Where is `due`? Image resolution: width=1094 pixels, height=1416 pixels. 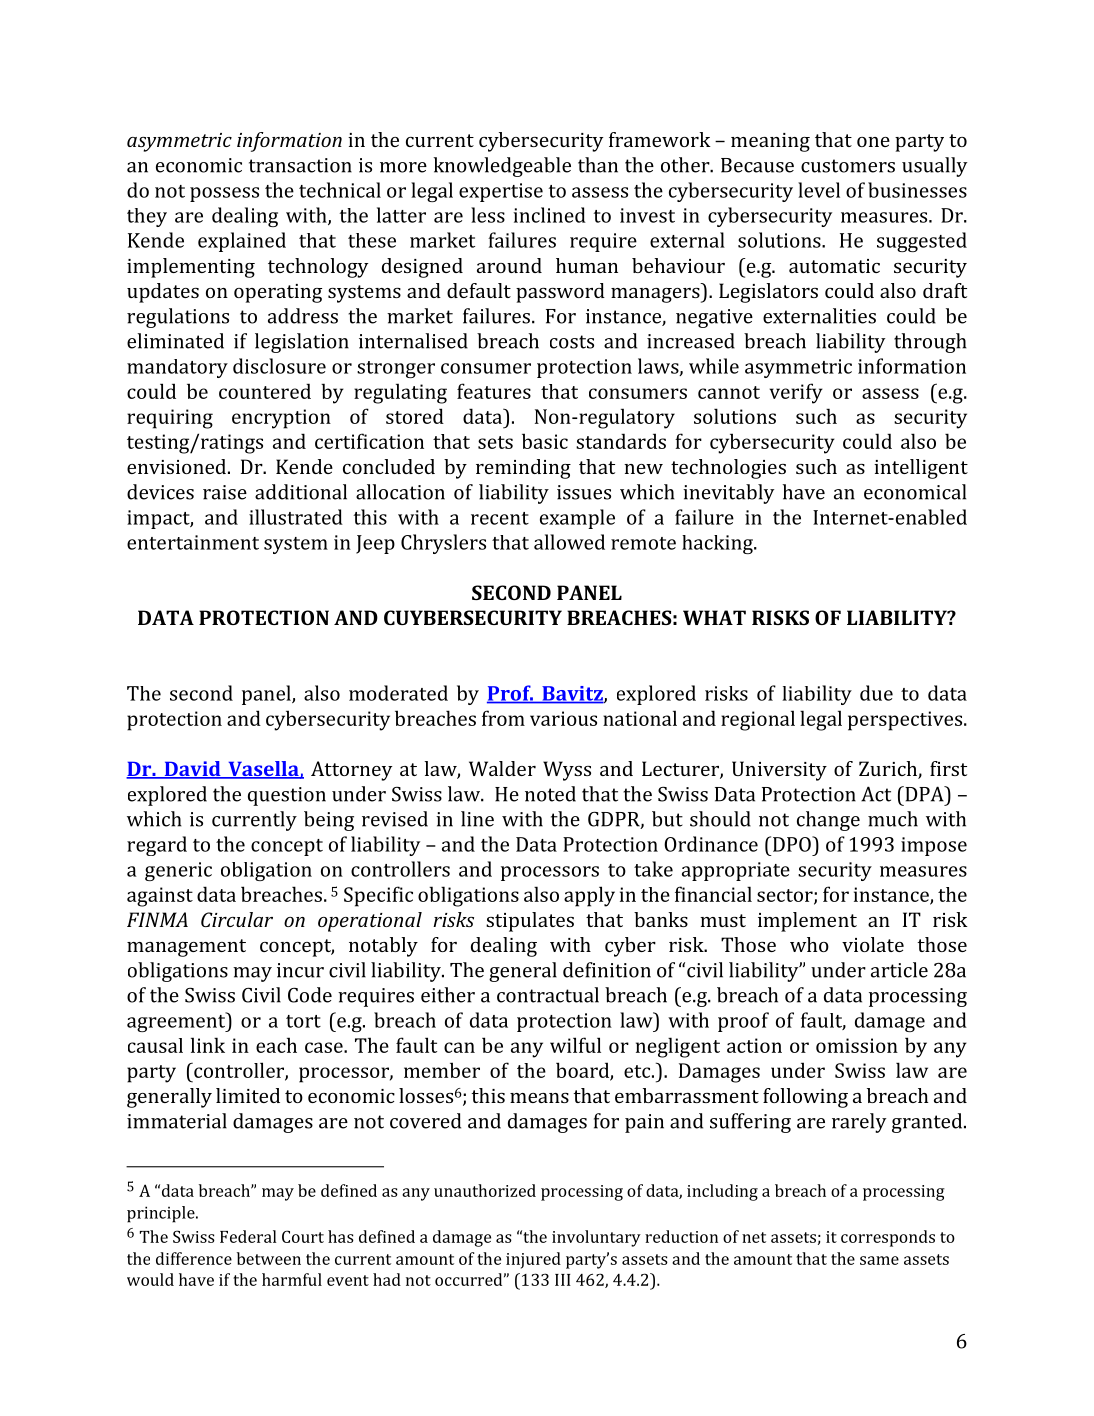 due is located at coordinates (876, 693).
